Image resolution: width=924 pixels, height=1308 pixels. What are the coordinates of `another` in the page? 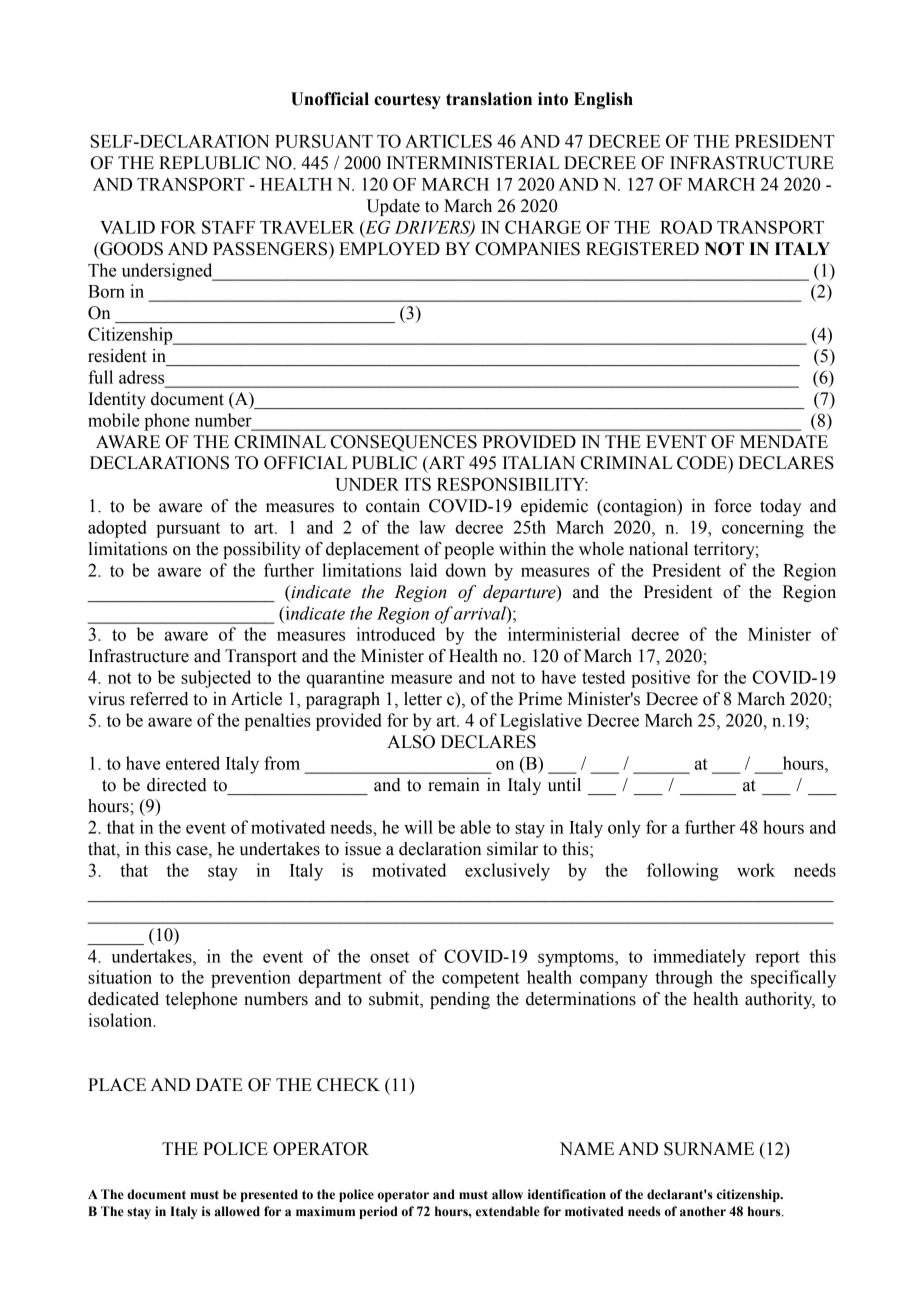 It's located at (703, 1211).
